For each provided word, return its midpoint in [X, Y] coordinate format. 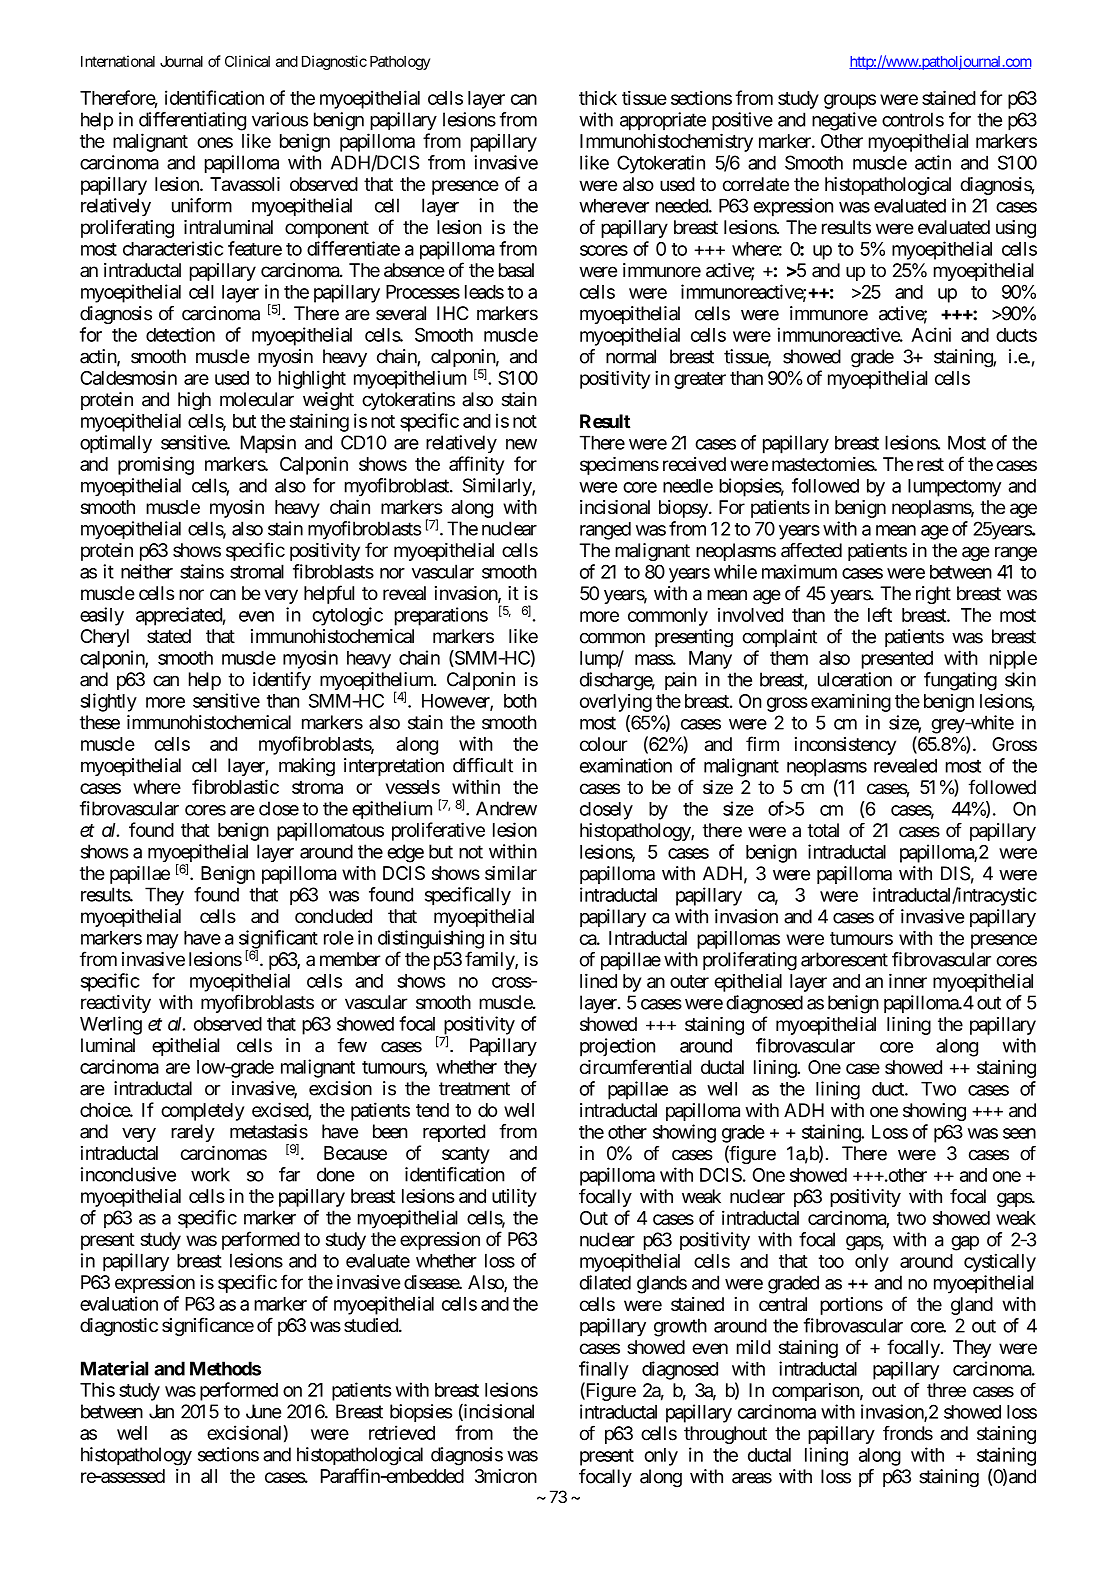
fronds [908, 1433]
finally [604, 1370]
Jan [161, 1411]
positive [742, 121]
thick [598, 98]
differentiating [192, 121]
